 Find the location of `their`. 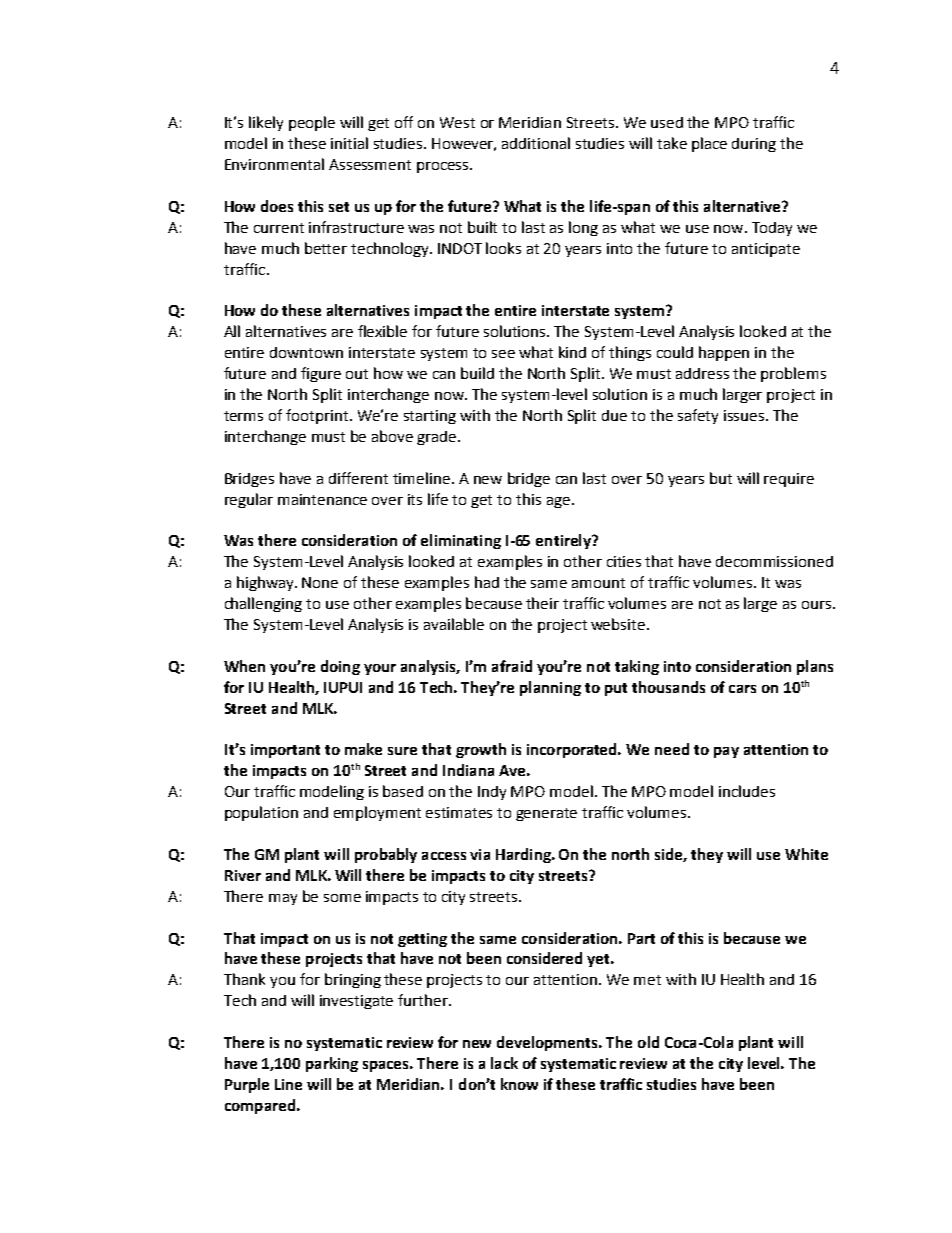

their is located at coordinates (542, 603).
